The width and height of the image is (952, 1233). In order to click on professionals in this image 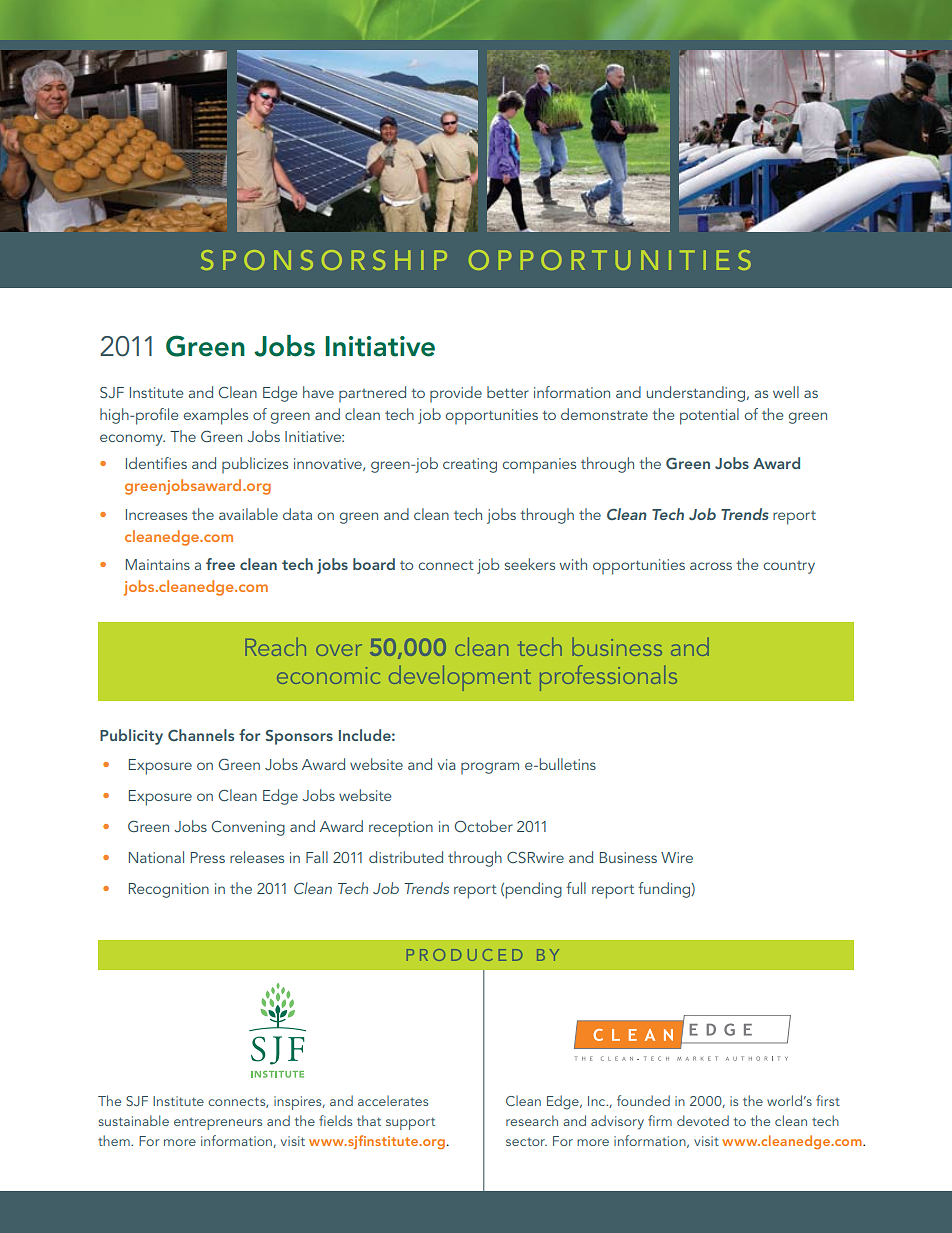, I will do `click(608, 678)`.
